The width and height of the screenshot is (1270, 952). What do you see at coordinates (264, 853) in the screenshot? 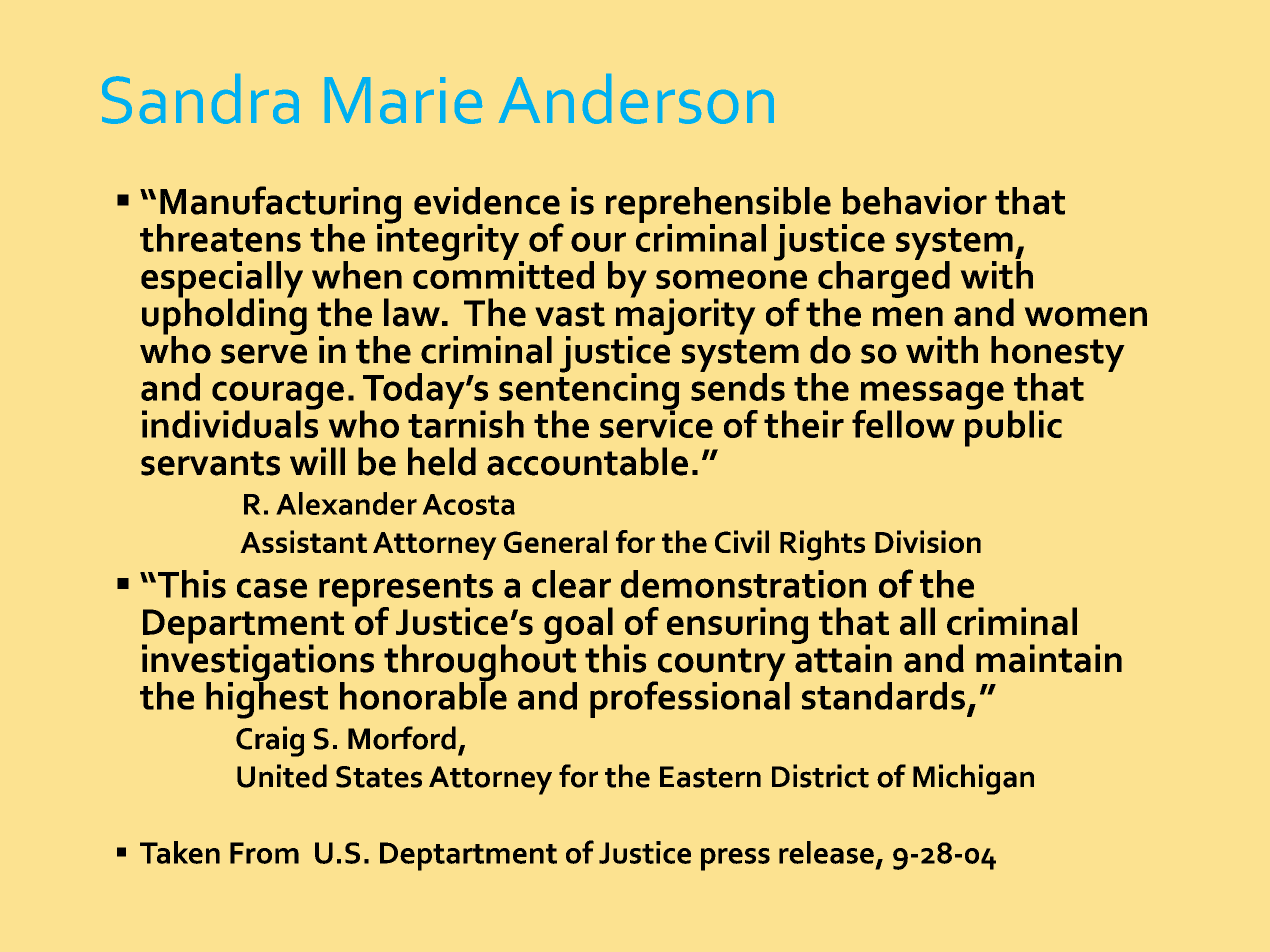
I see `From` at bounding box center [264, 853].
